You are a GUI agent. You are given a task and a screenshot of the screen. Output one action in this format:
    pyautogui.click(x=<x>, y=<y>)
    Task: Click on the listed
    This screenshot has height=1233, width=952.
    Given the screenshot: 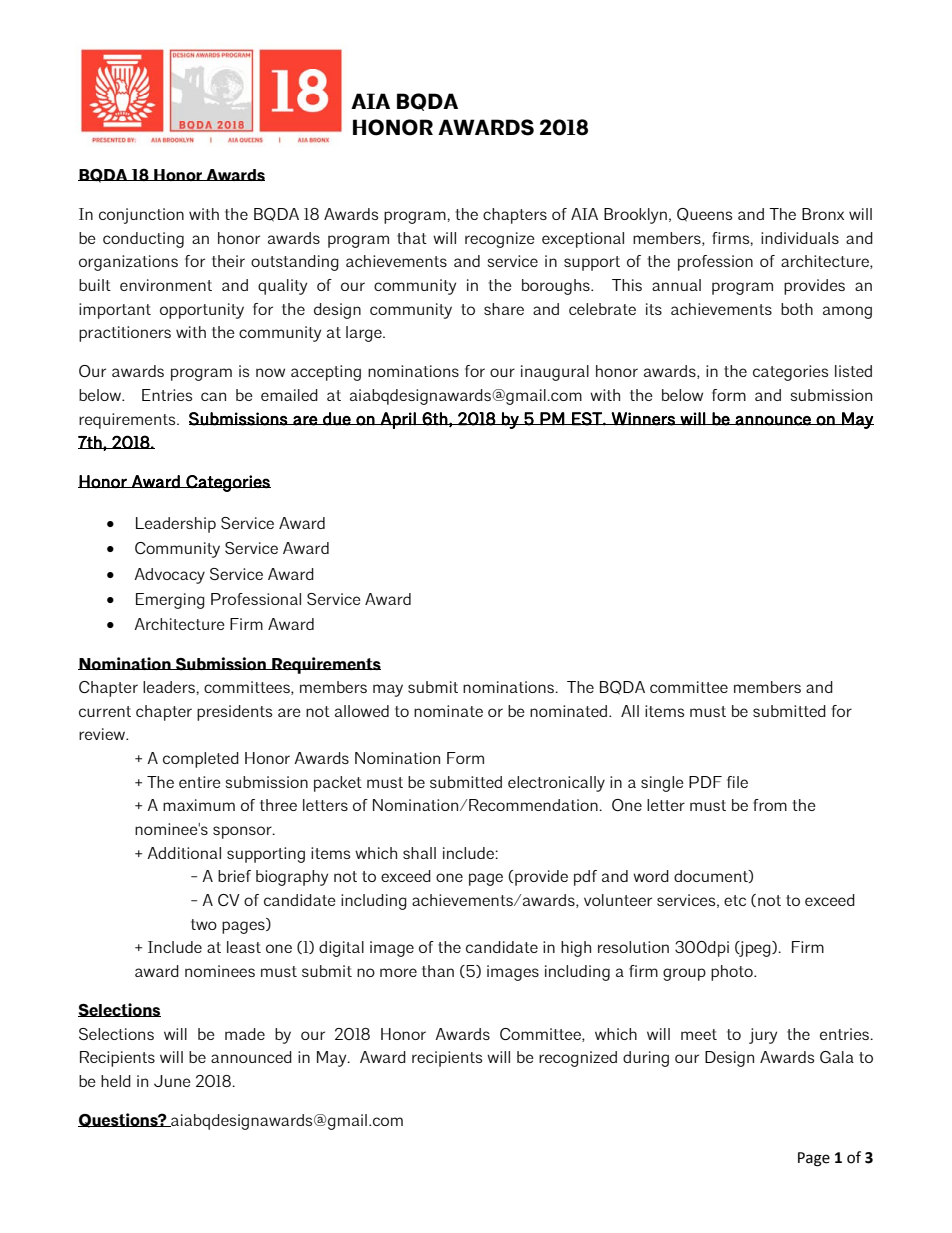 What is the action you would take?
    pyautogui.click(x=853, y=371)
